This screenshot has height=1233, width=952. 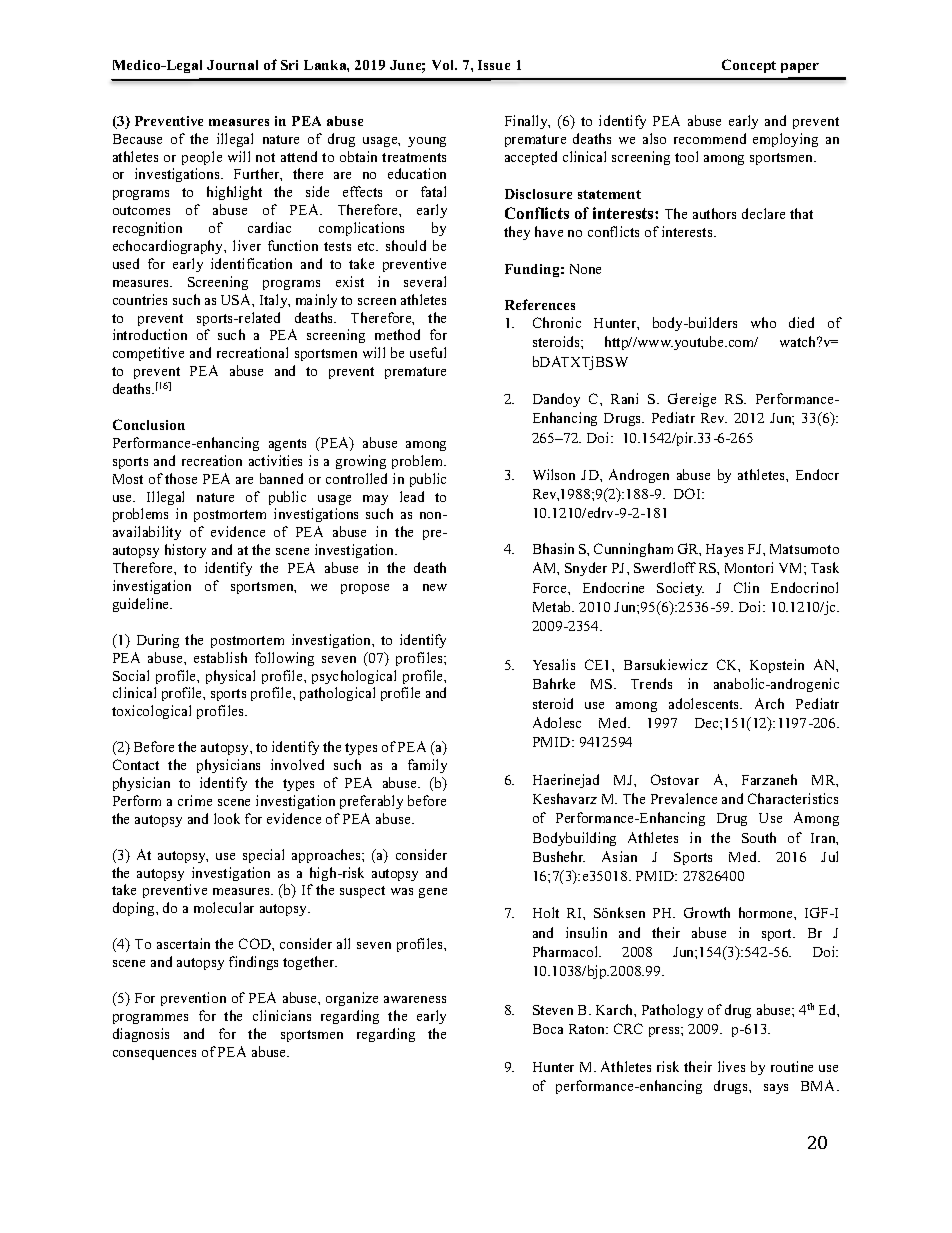 I want to click on Conclusion, so click(x=149, y=424).
